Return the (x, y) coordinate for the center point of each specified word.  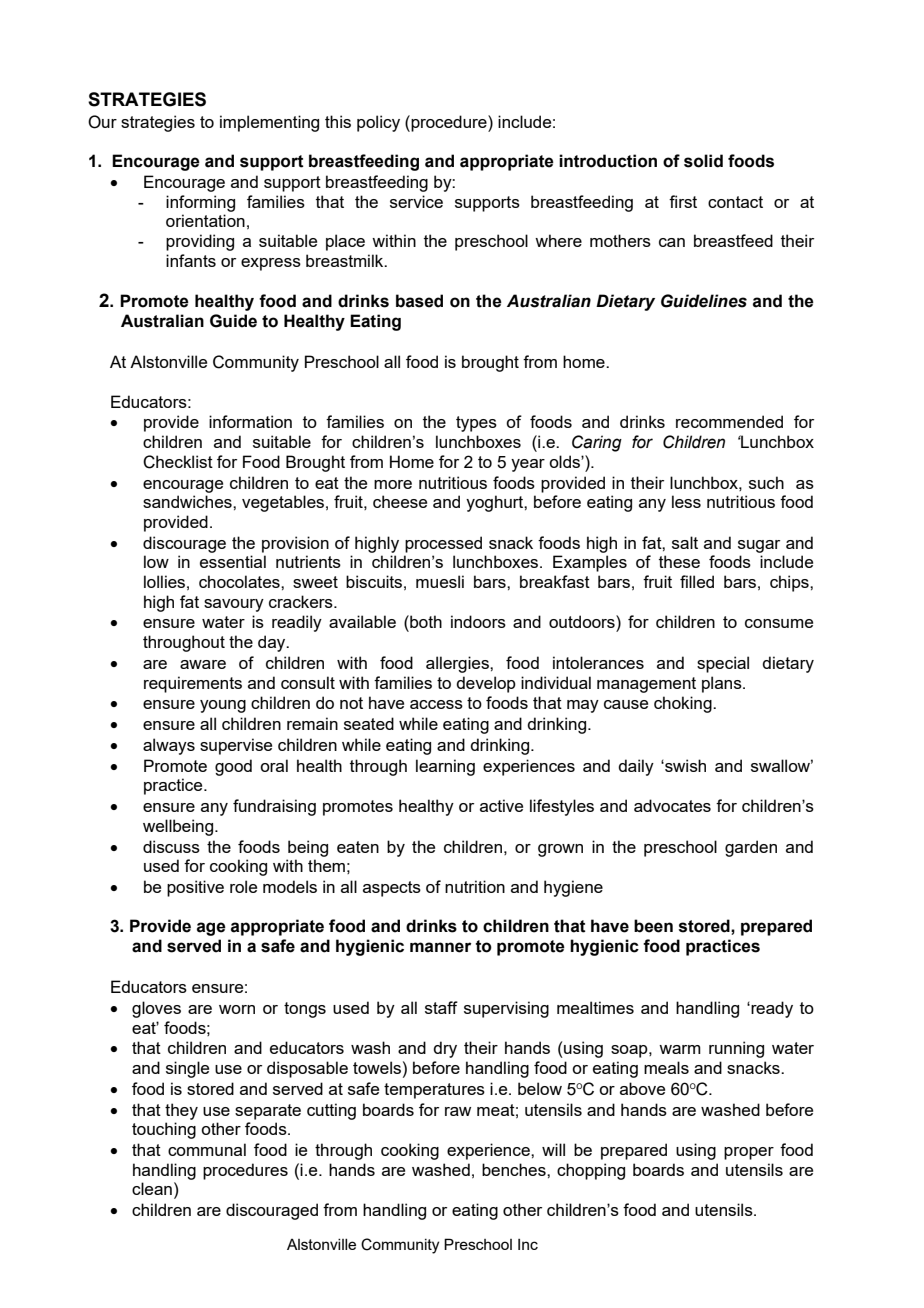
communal (207, 1149)
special (723, 664)
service (416, 201)
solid (703, 161)
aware (203, 664)
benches (515, 1169)
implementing (269, 123)
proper (749, 1153)
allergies (458, 664)
